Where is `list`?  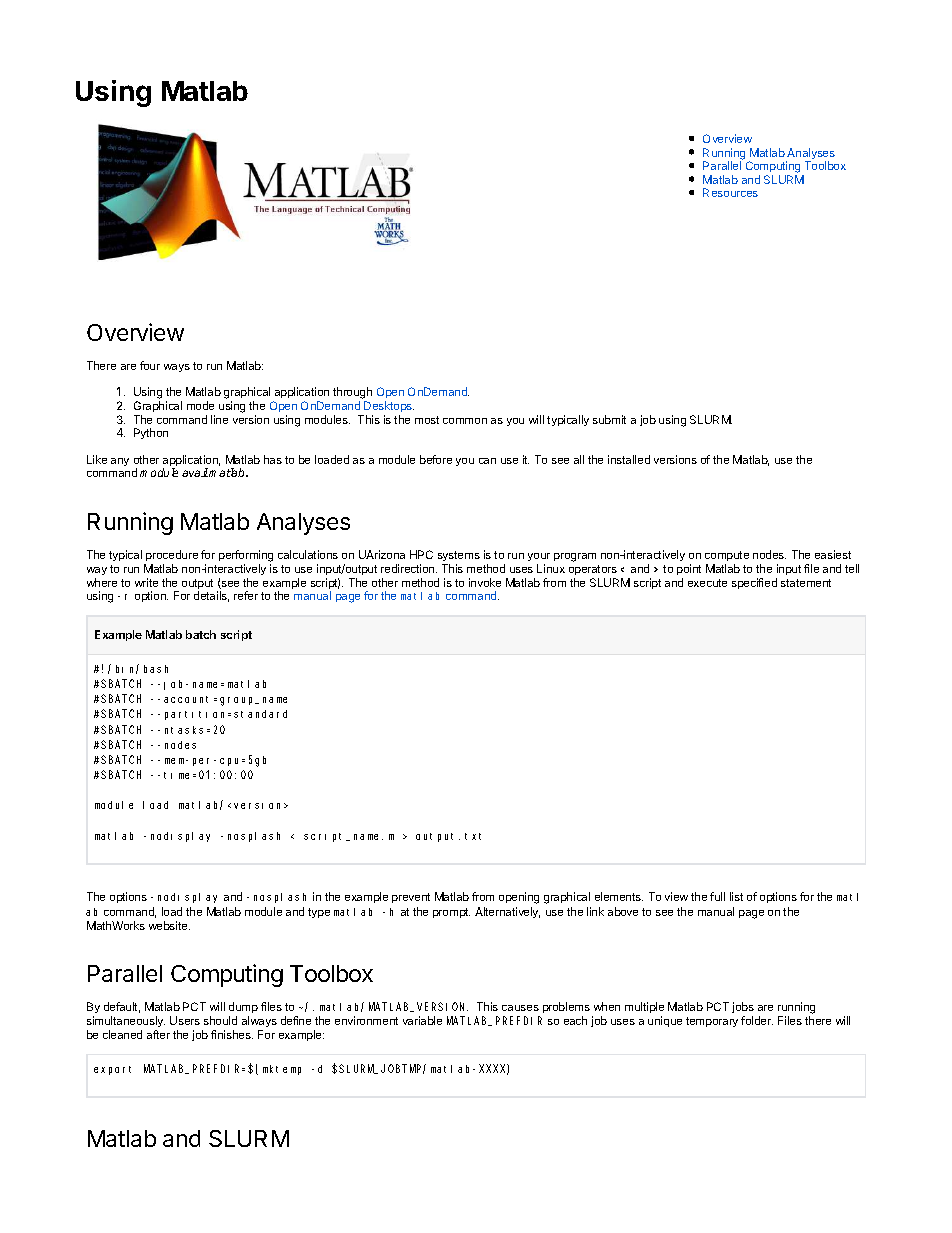 list is located at coordinates (736, 896).
